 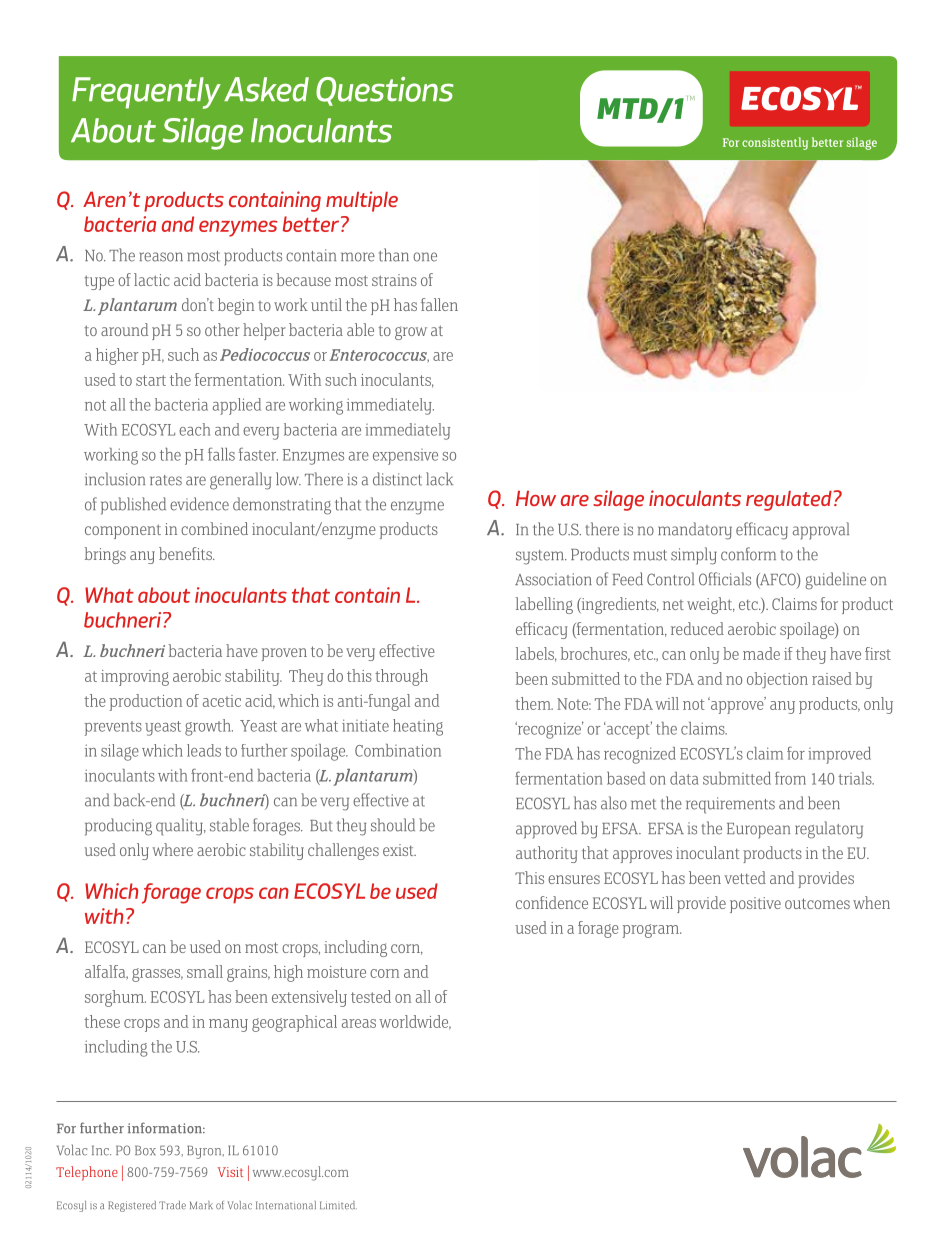 I want to click on Questions, so click(x=385, y=91).
